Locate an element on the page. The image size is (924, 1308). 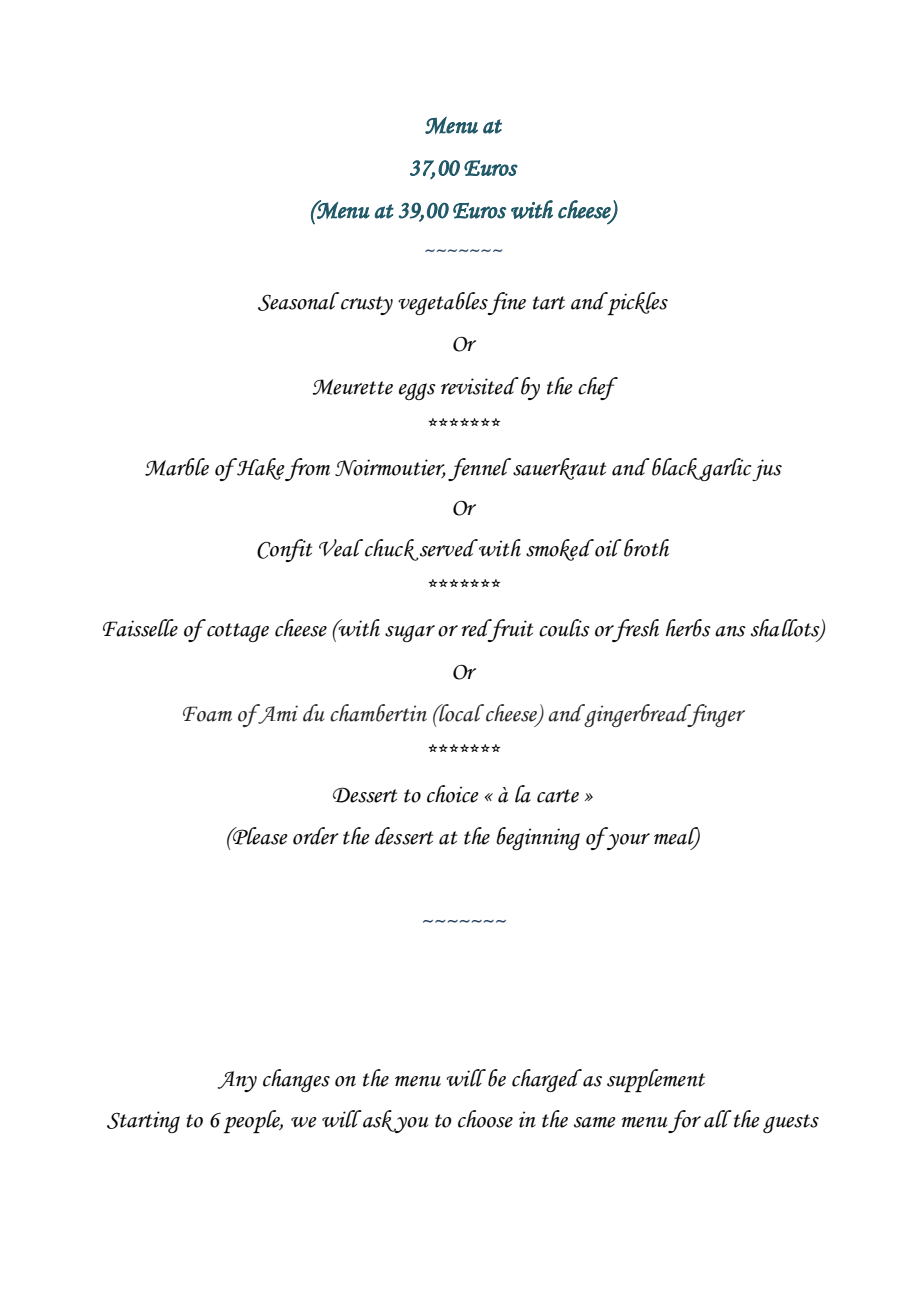
Confit is located at coordinates (284, 550).
